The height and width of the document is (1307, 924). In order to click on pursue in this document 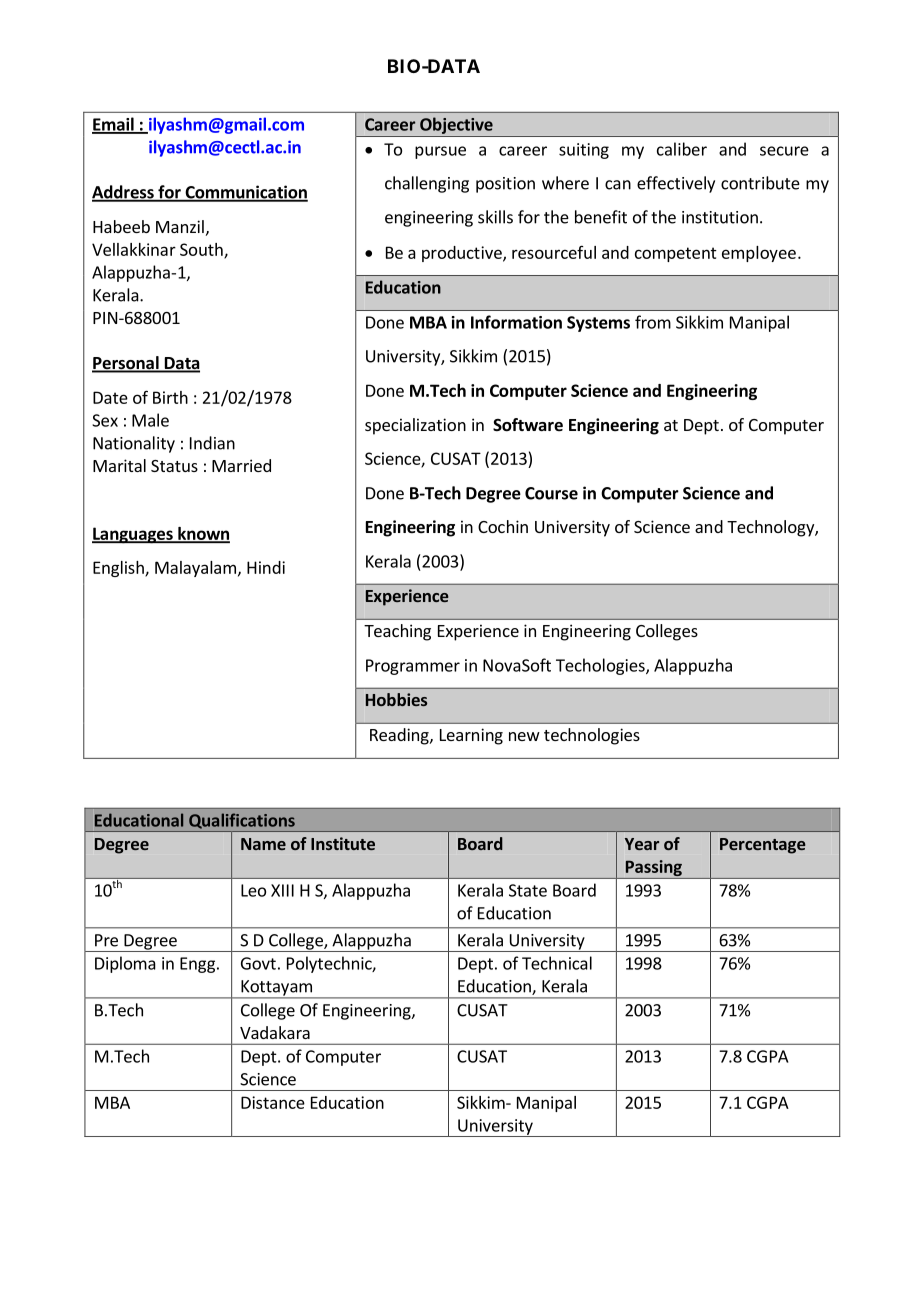, I will do `click(440, 152)`.
